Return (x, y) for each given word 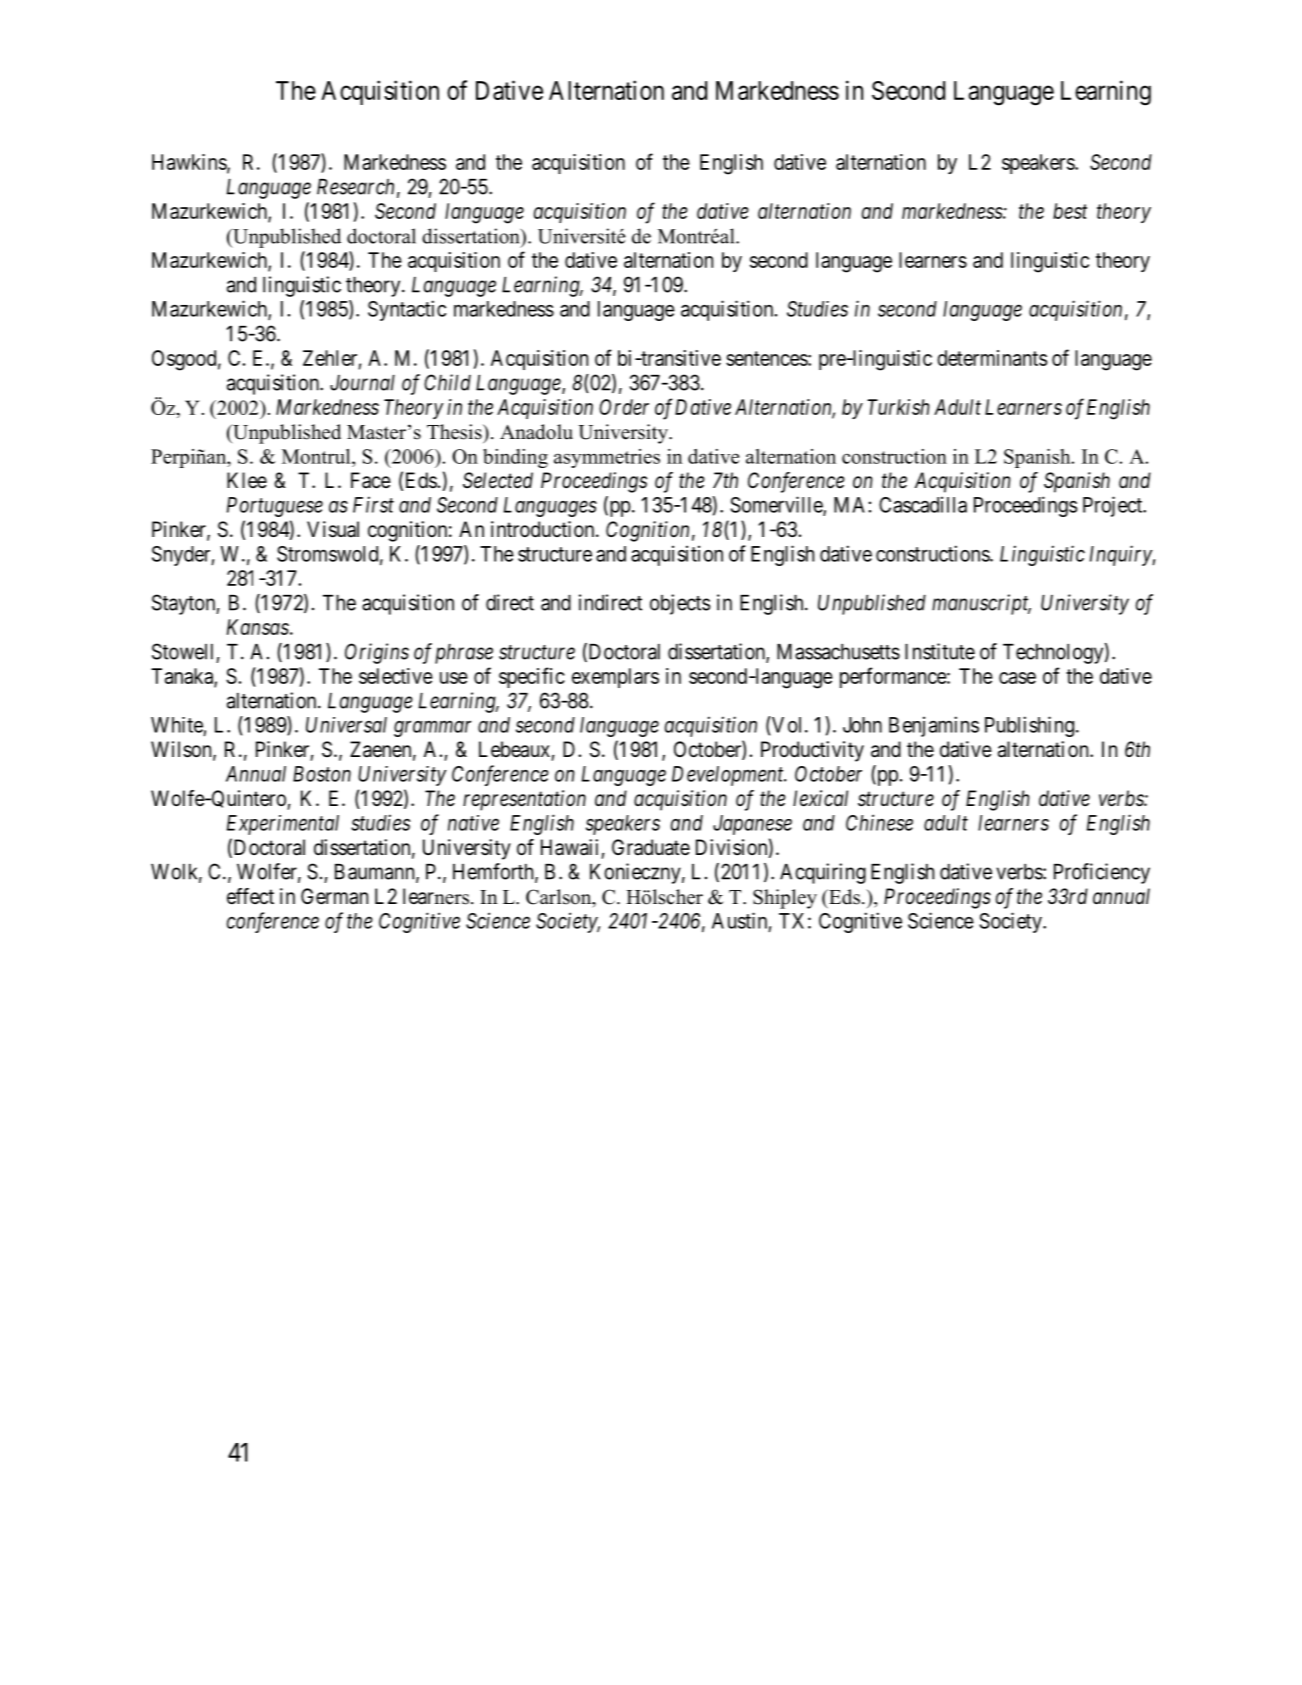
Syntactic (407, 310)
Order (624, 407)
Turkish (898, 407)
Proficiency (1102, 873)
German (334, 896)
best (1070, 211)
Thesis (455, 432)
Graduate (651, 847)
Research (355, 187)
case (1017, 678)
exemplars (615, 678)
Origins (377, 653)
